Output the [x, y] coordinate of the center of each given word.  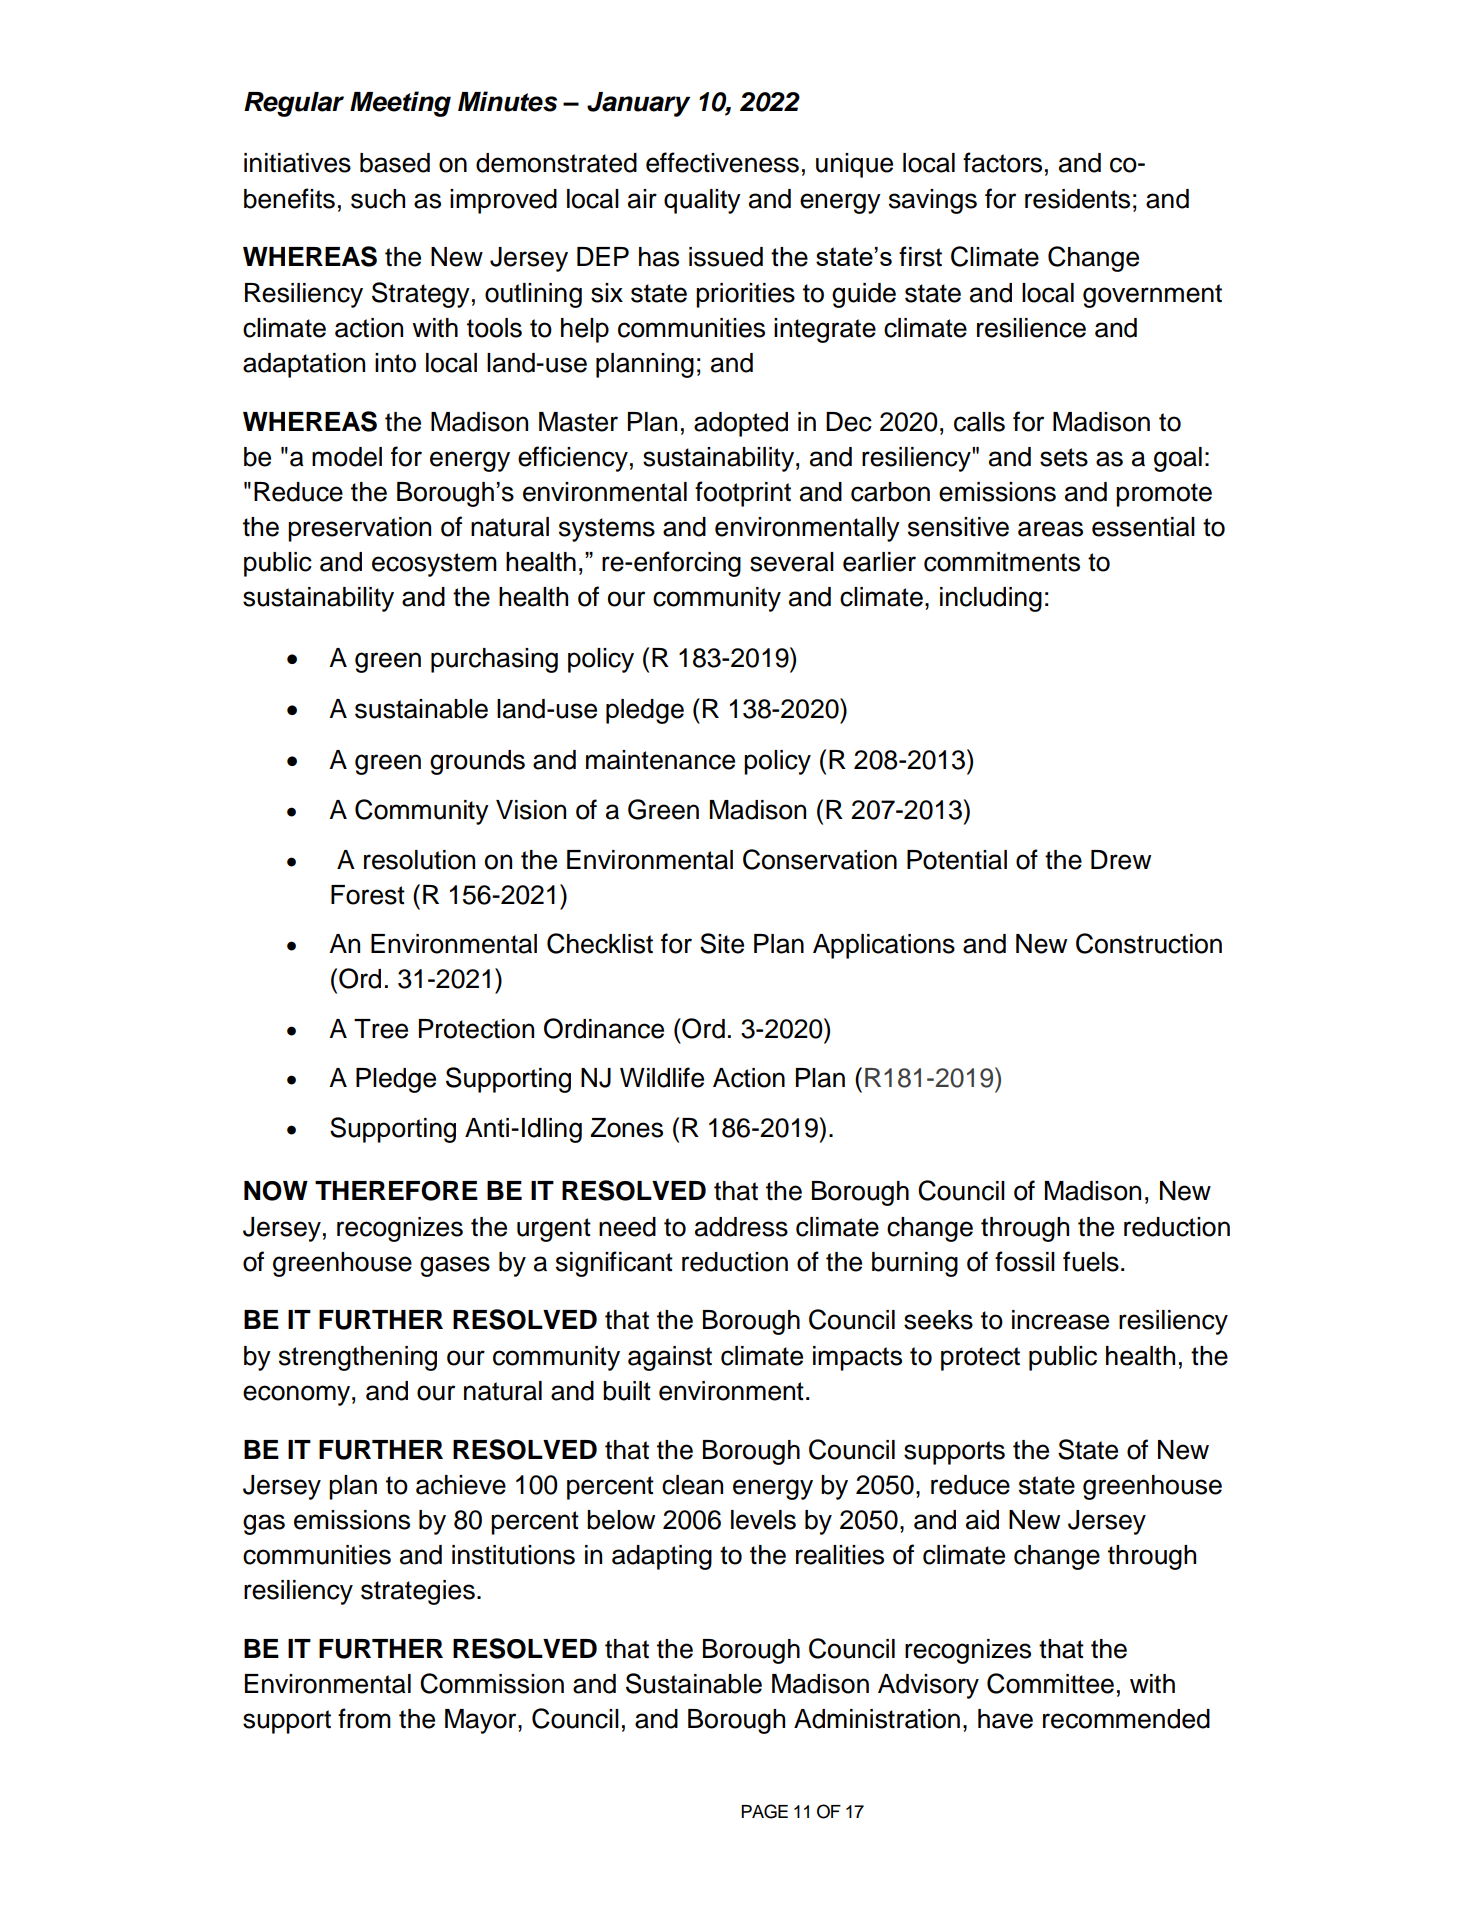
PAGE [764, 1811]
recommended [1126, 1719]
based [395, 163]
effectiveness [722, 162]
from [364, 1718]
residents [1077, 199]
